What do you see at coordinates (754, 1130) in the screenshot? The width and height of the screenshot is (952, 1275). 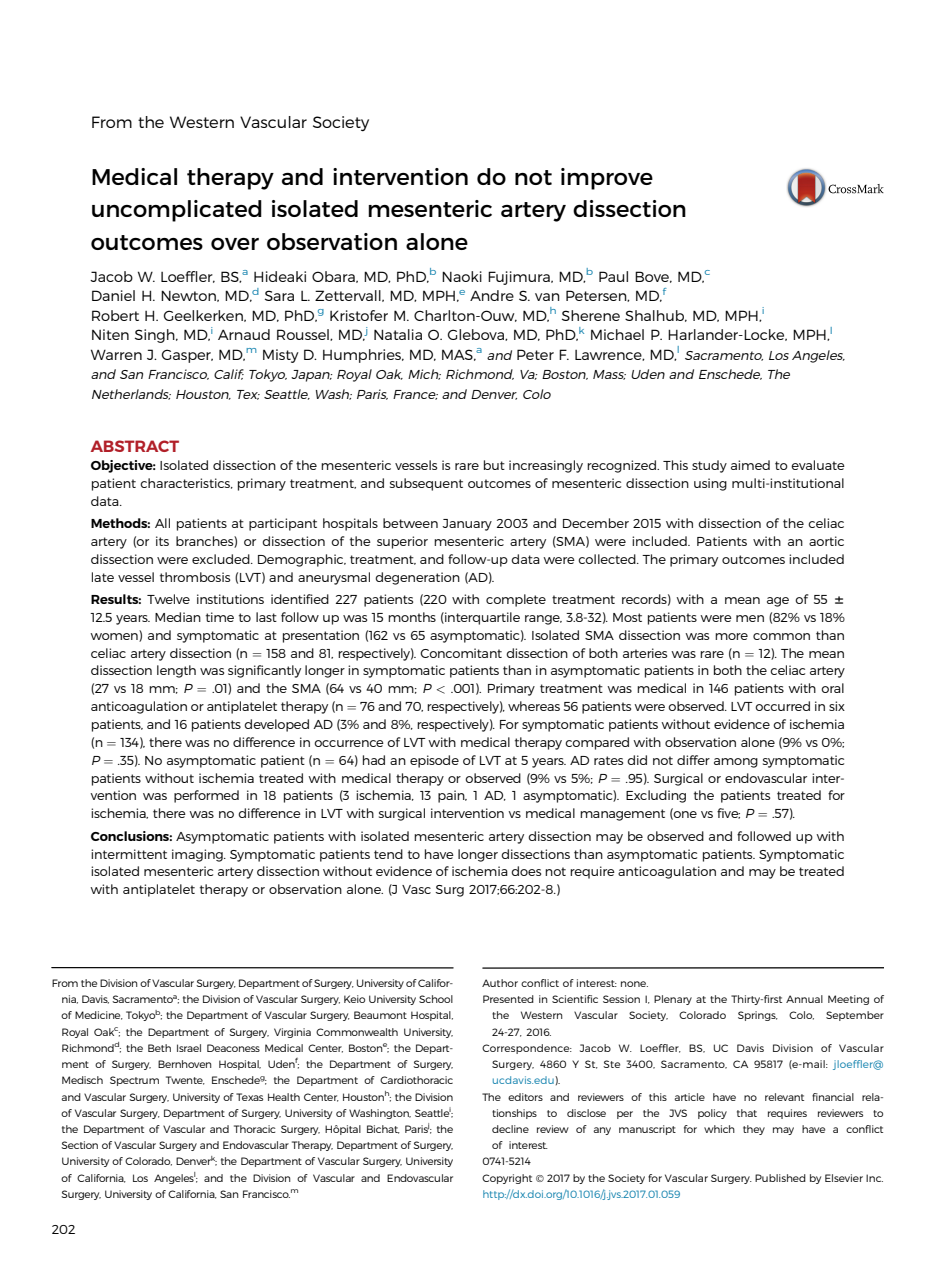 I see `they` at bounding box center [754, 1130].
